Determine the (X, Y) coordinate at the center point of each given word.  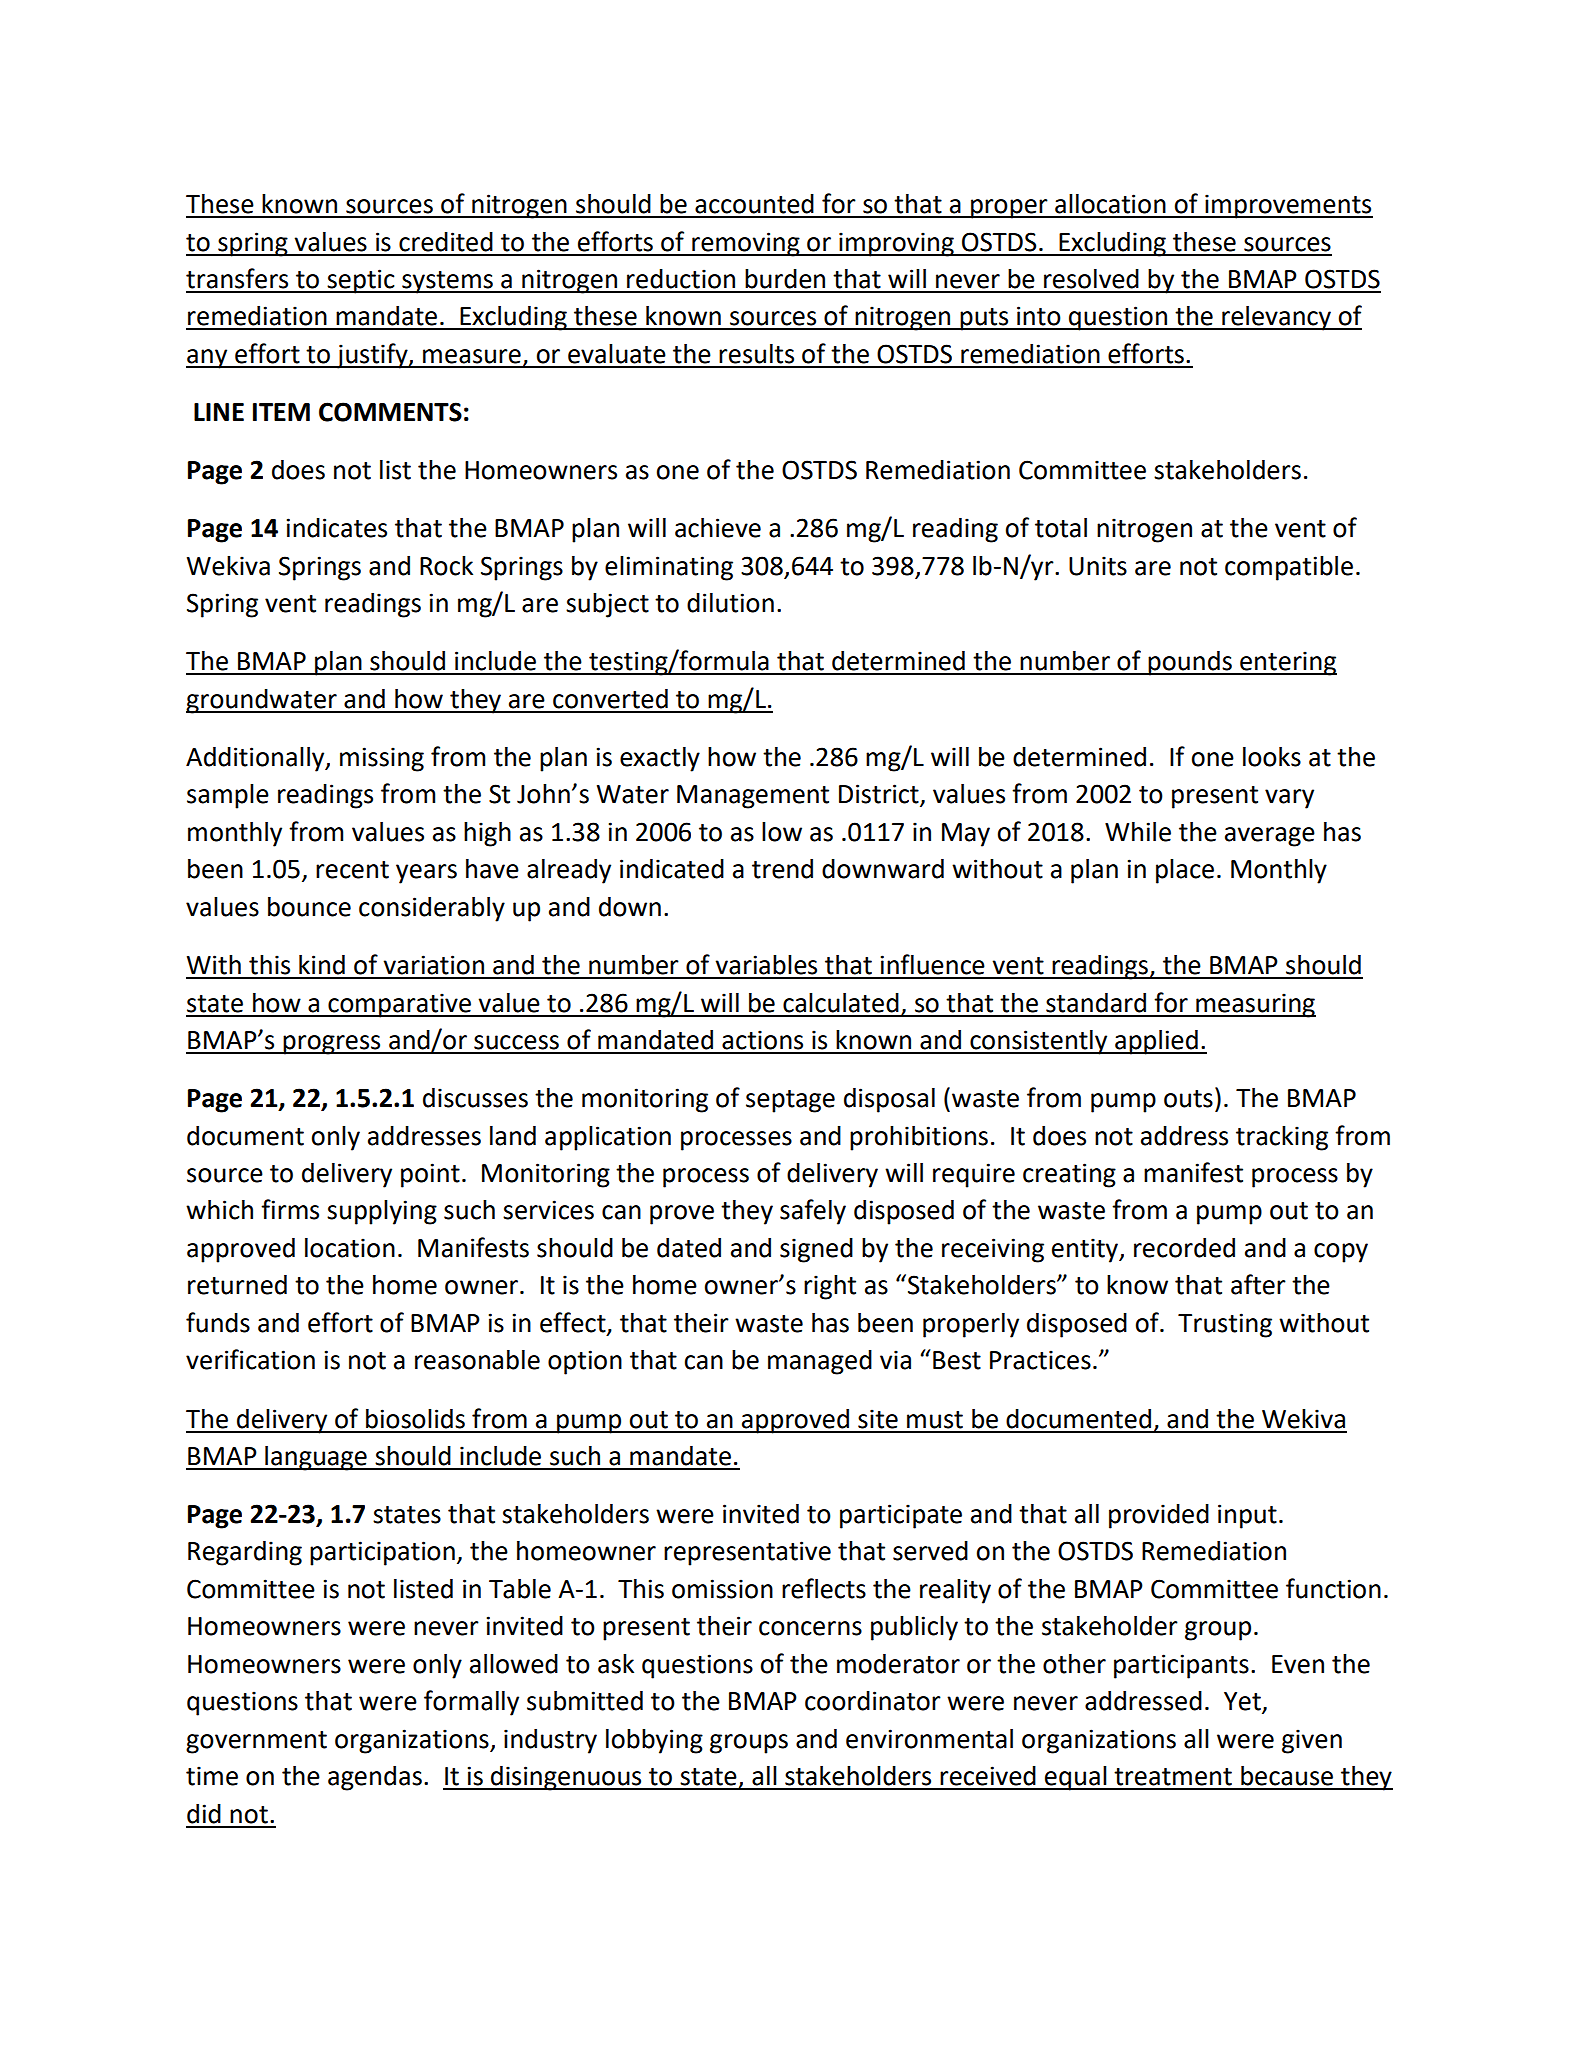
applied (1156, 1042)
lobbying (654, 1741)
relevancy (1276, 318)
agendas (375, 1778)
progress (332, 1045)
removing (746, 244)
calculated (841, 1003)
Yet (1243, 1702)
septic (361, 281)
